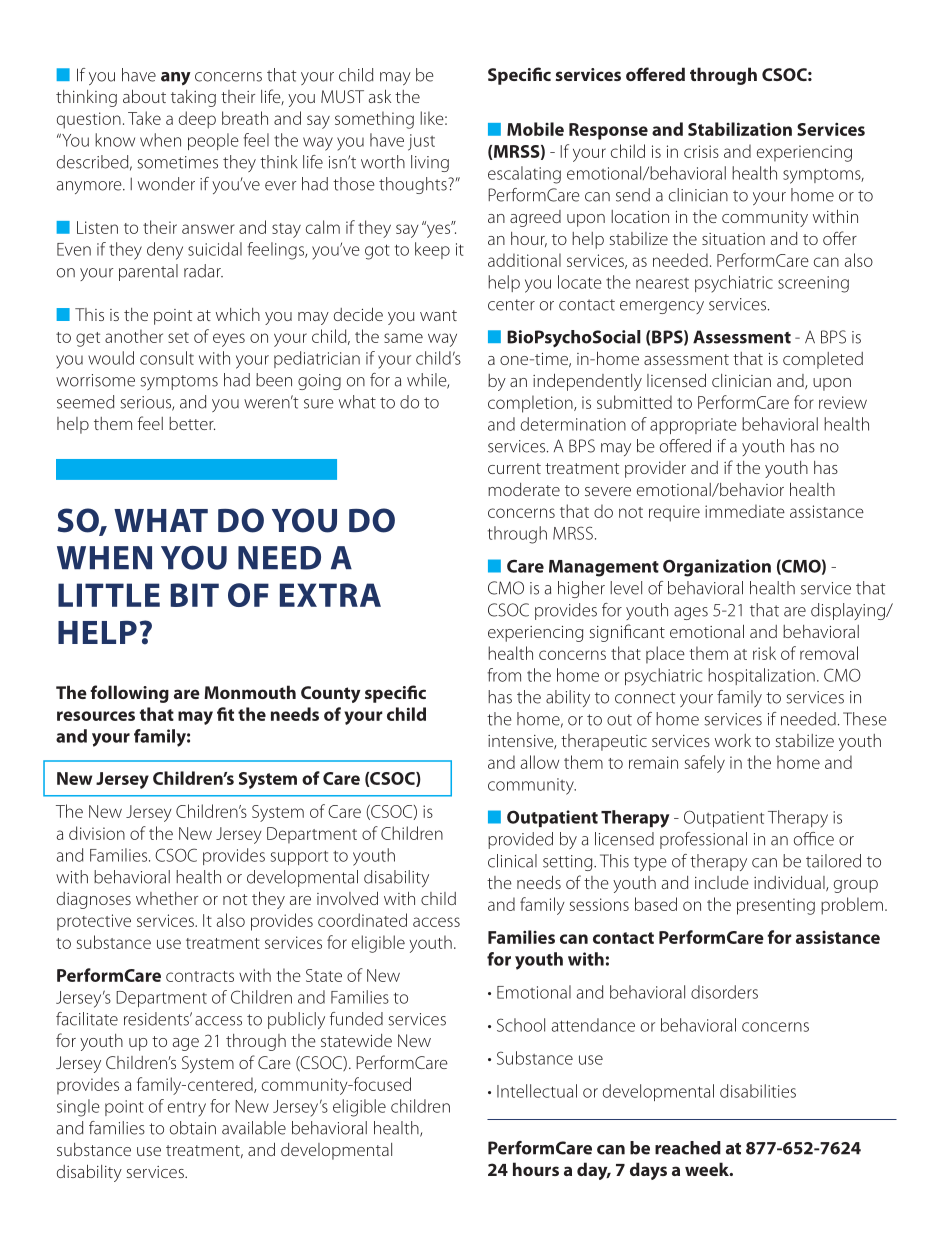 This screenshot has height=1233, width=952. Describe the element at coordinates (740, 129) in the screenshot. I see `Stabilization` at that location.
